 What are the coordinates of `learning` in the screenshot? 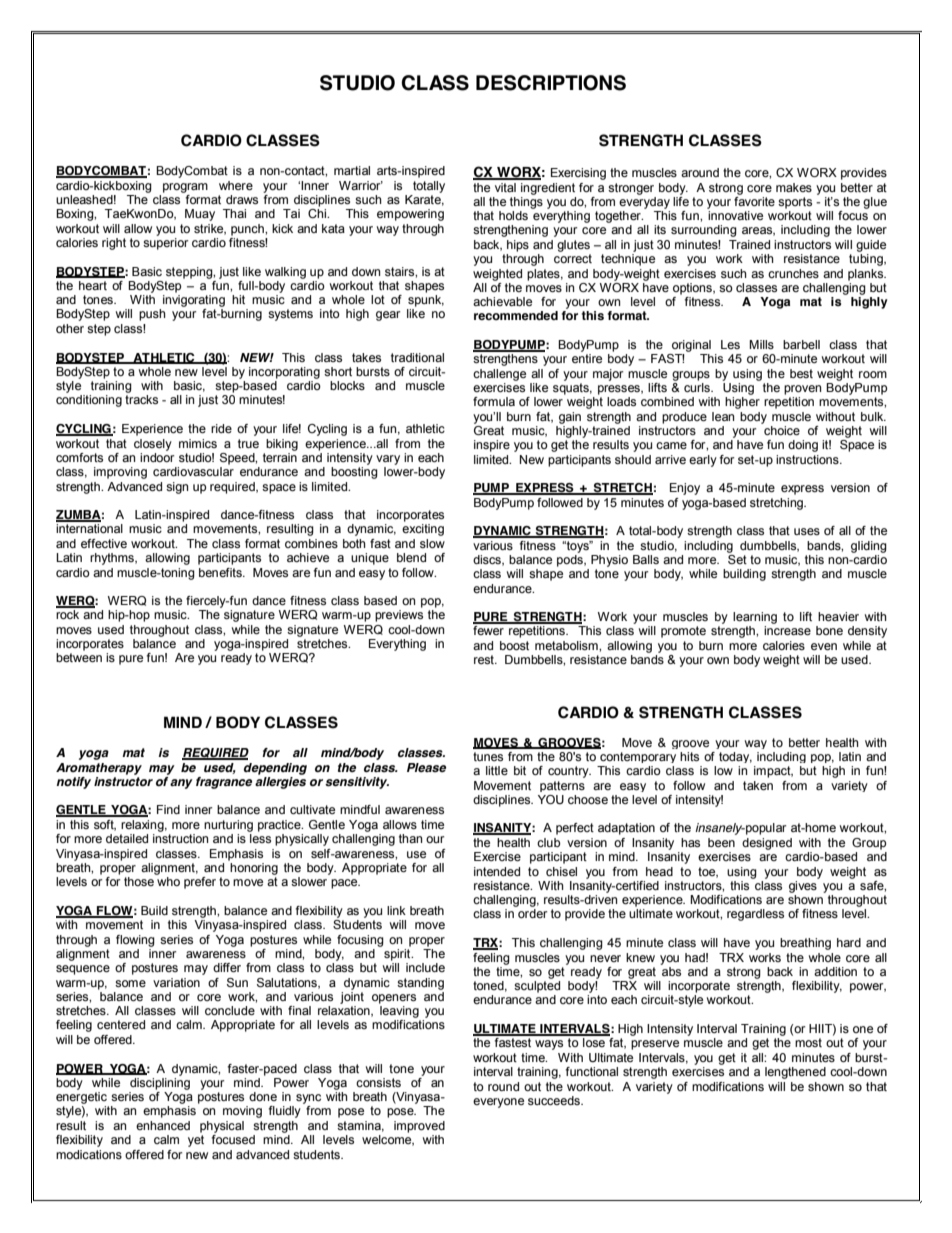 It's located at (755, 618).
